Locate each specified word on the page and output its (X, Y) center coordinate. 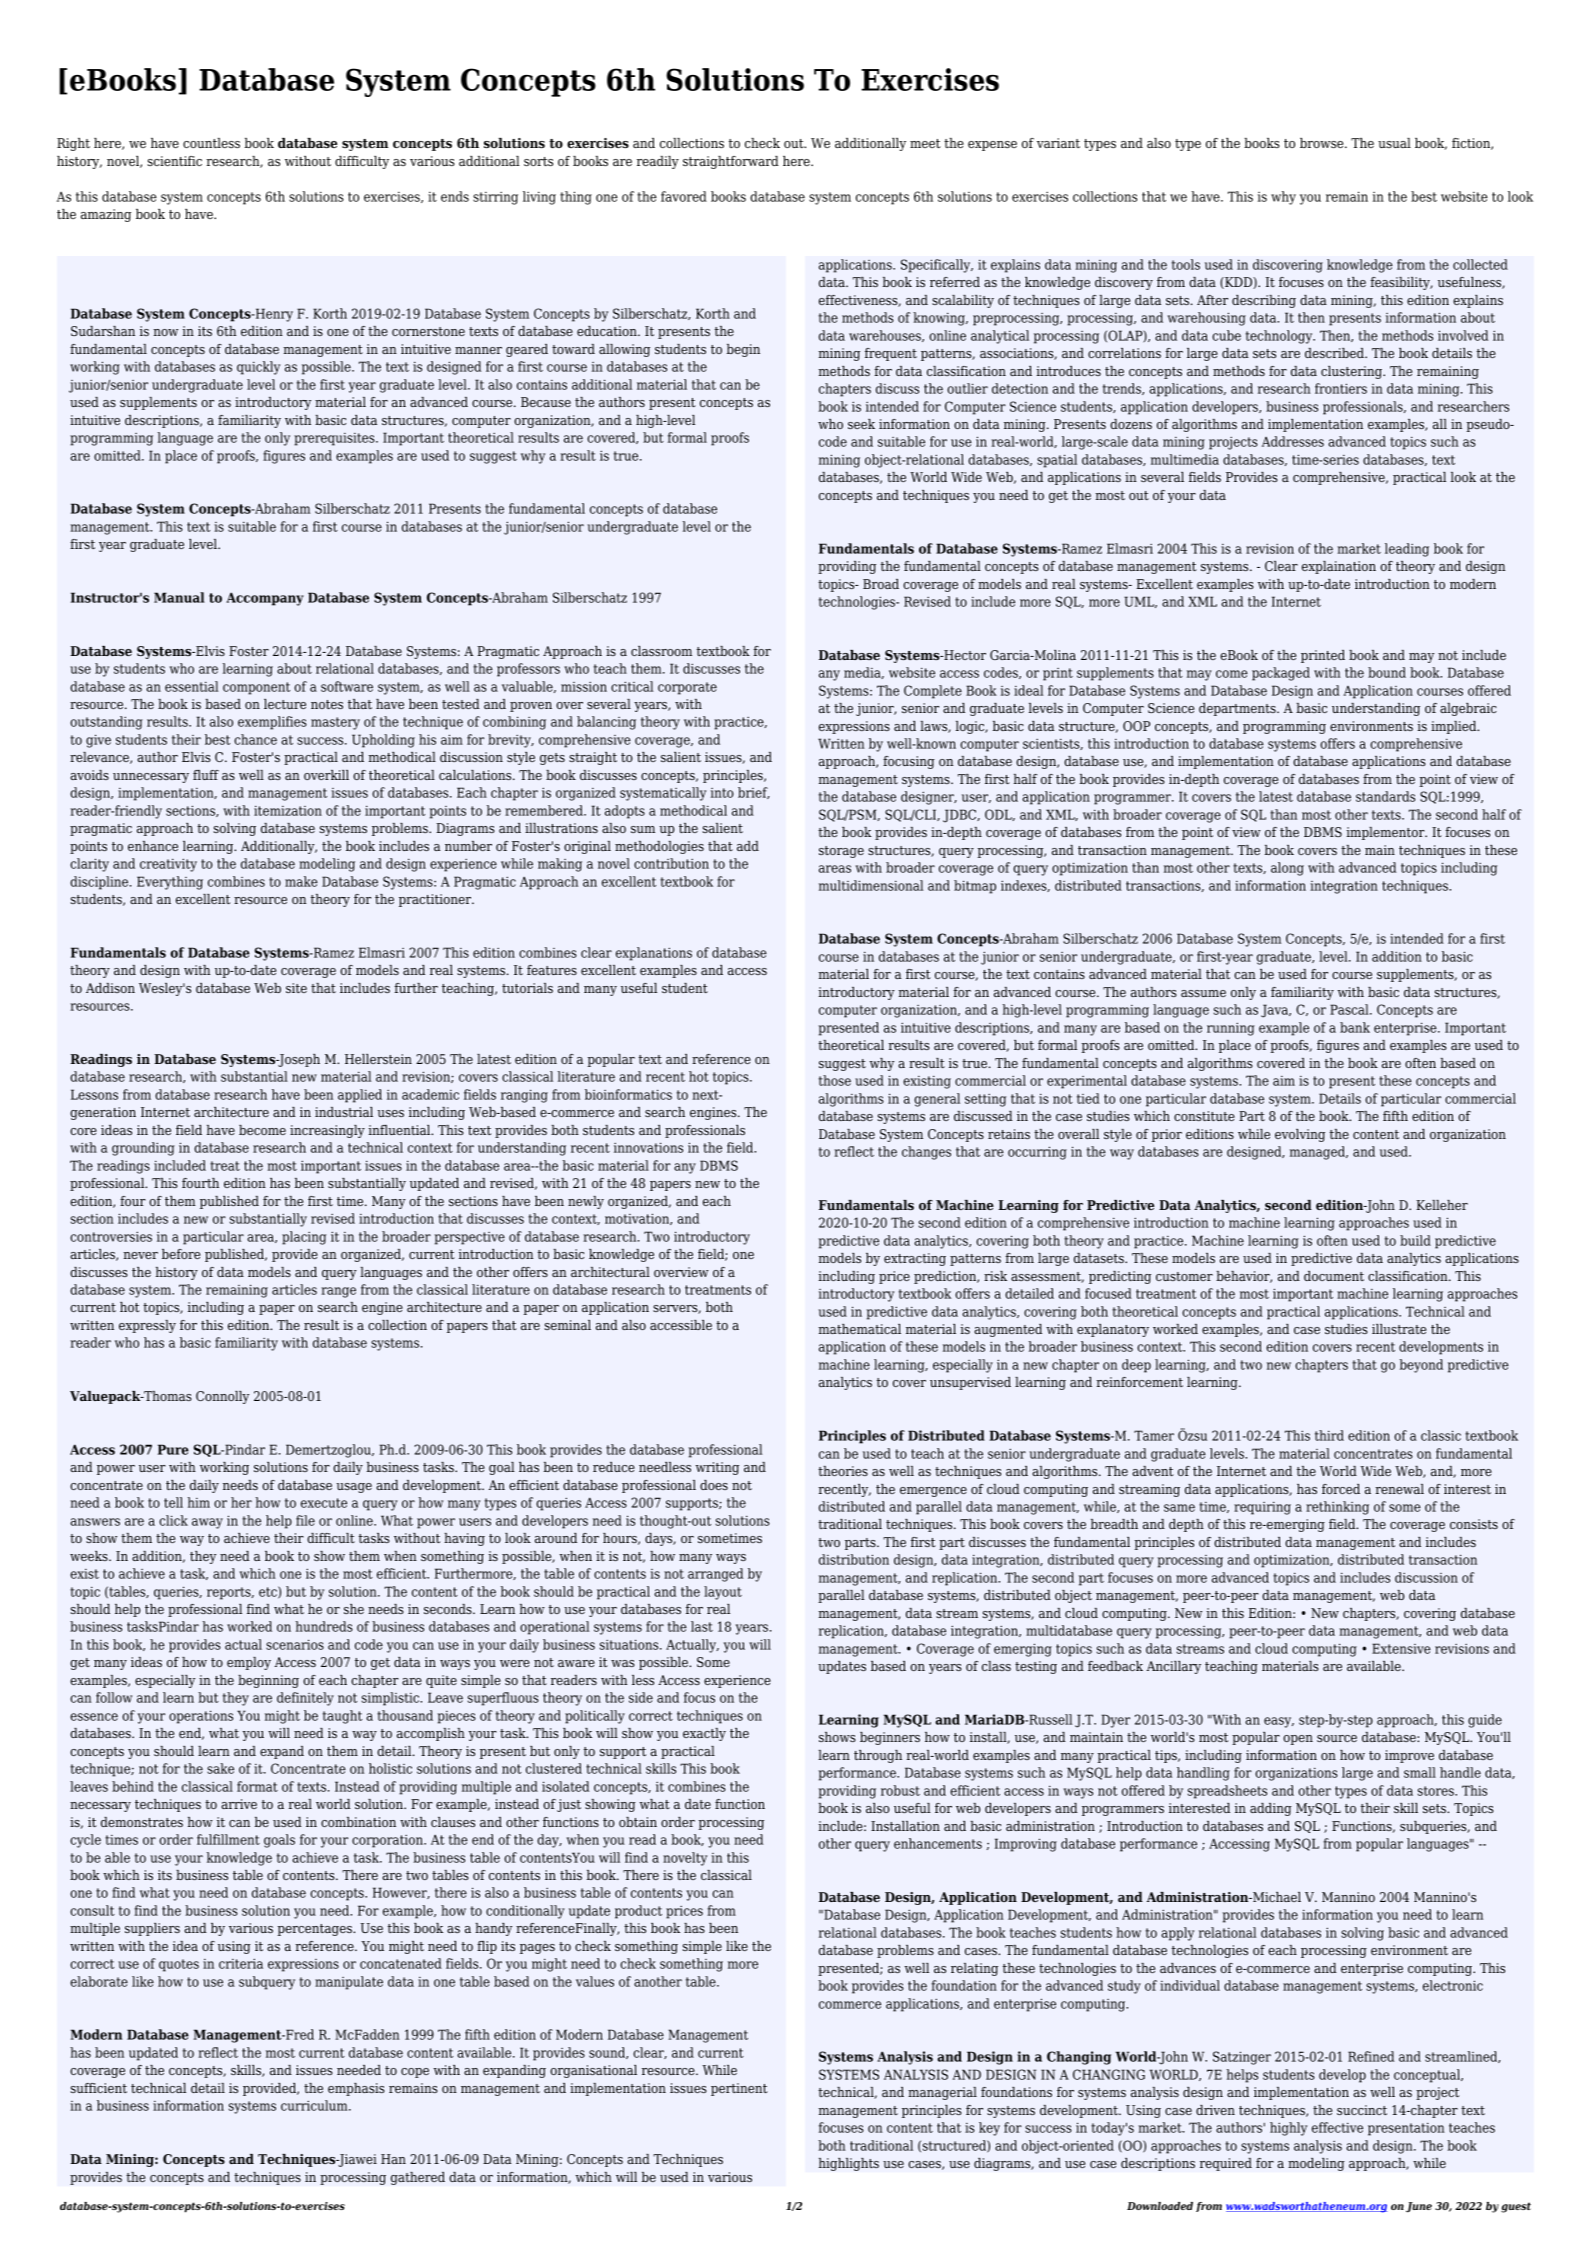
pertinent (739, 2089)
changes (926, 1153)
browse (1323, 143)
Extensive (1401, 1648)
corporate (687, 688)
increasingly (327, 1131)
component (256, 688)
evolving (1300, 1135)
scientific (174, 161)
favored (684, 196)
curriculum (315, 2105)
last (702, 1626)
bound (1387, 672)
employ (249, 1663)
